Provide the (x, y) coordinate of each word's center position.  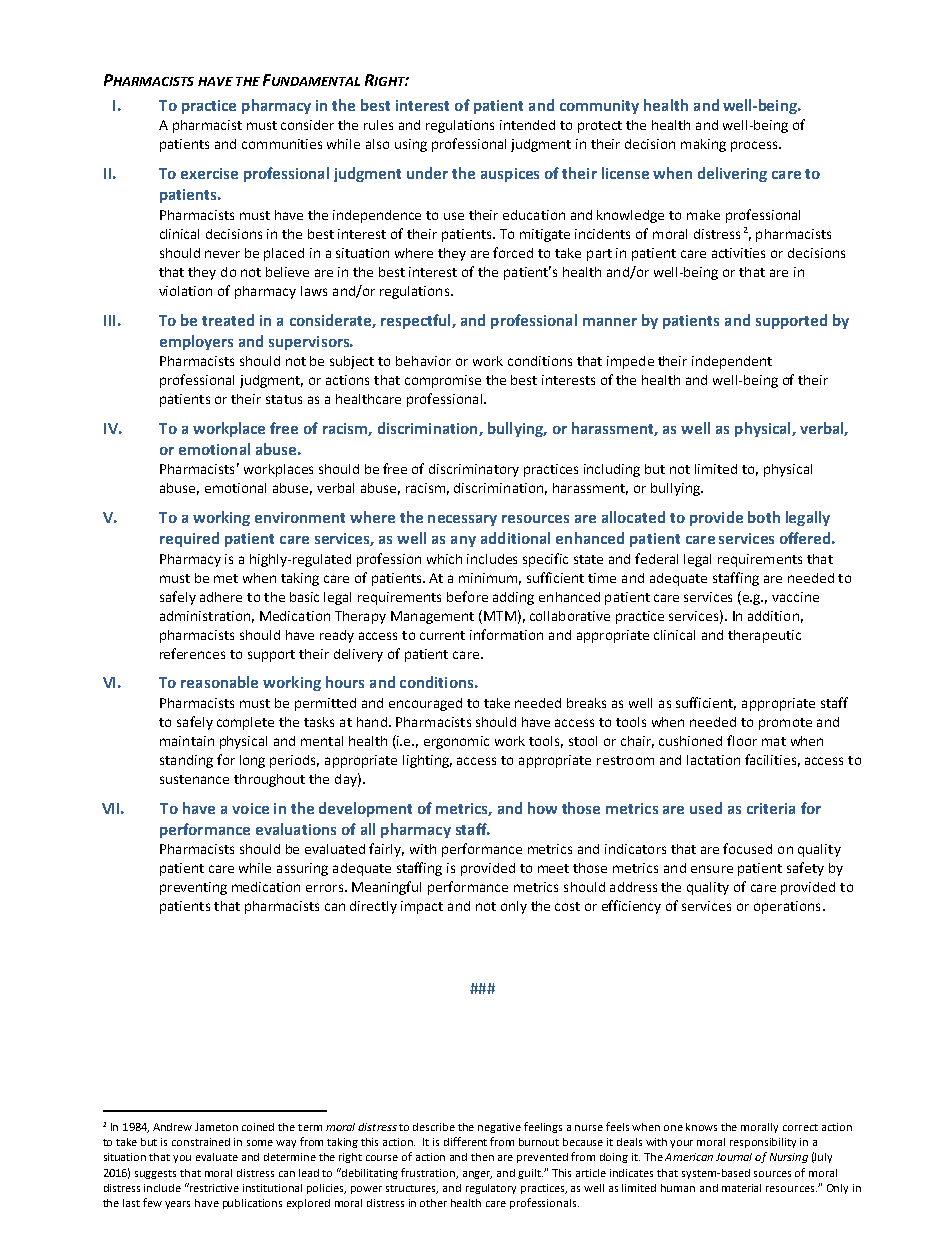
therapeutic (764, 636)
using (411, 145)
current (442, 635)
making (703, 145)
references (192, 653)
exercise (209, 173)
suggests (155, 1174)
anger (477, 1175)
